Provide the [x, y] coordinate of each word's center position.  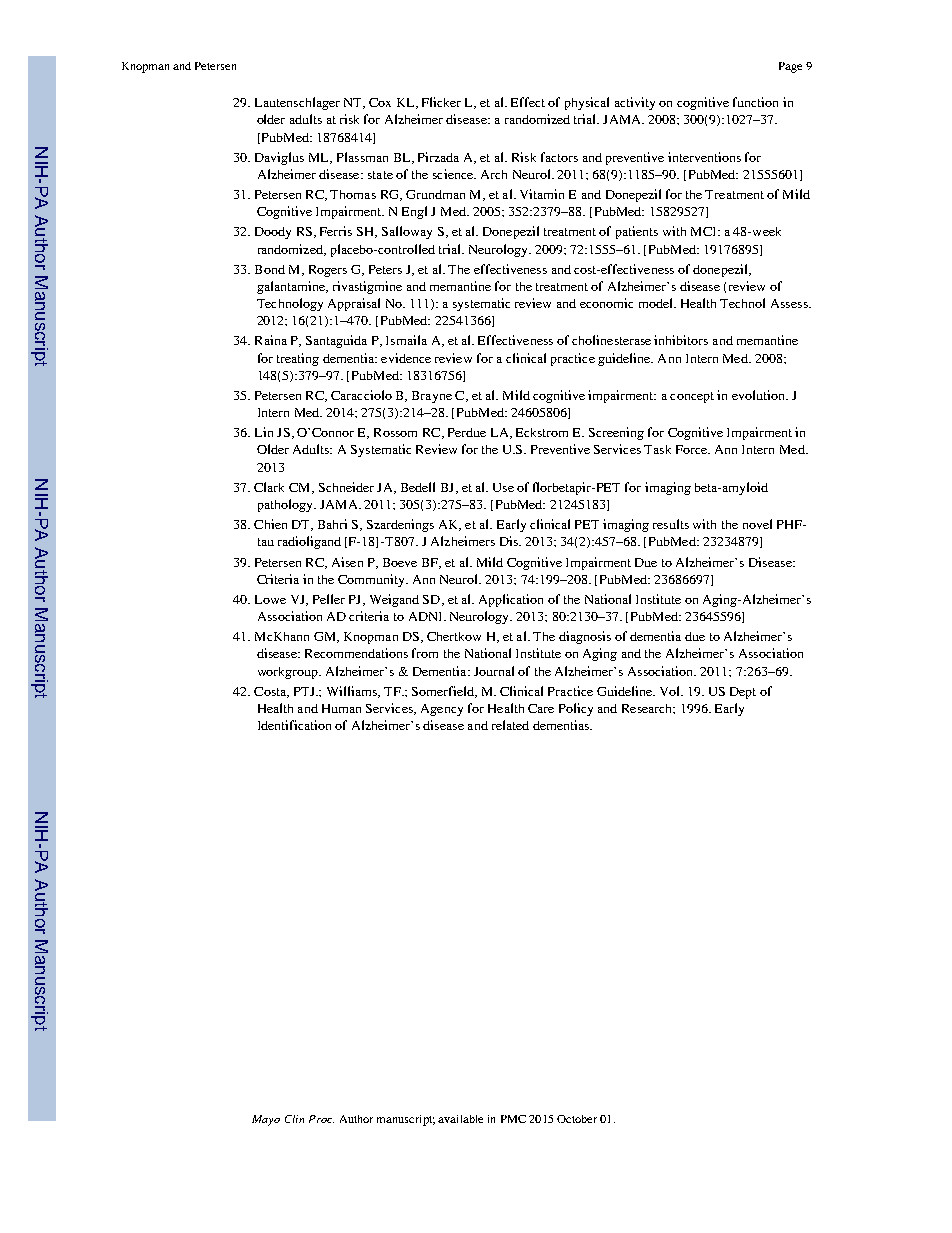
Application [511, 600]
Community [372, 580]
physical [587, 103]
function [755, 102]
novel [757, 524]
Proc [321, 1119]
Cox [380, 102]
